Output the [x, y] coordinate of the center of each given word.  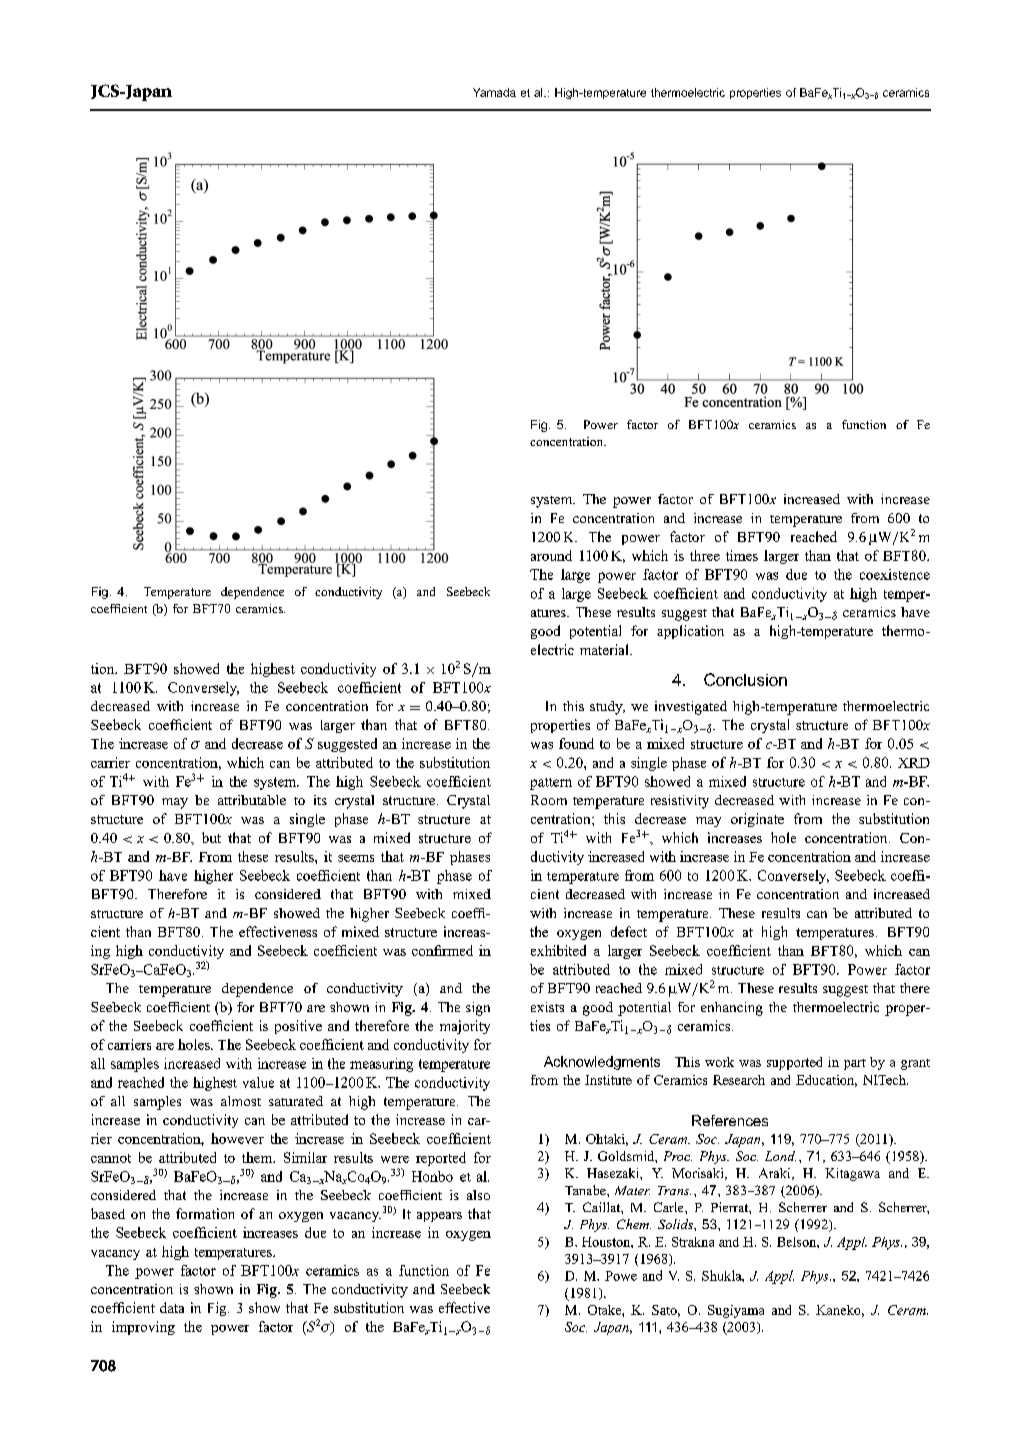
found [576, 743]
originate [757, 820]
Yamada [494, 92]
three [705, 555]
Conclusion [745, 679]
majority [465, 1027]
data [172, 1307]
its [320, 800]
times [742, 555]
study [607, 708]
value [258, 1082]
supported [794, 1063]
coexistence [895, 574]
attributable [252, 800]
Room [549, 800]
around [551, 555]
